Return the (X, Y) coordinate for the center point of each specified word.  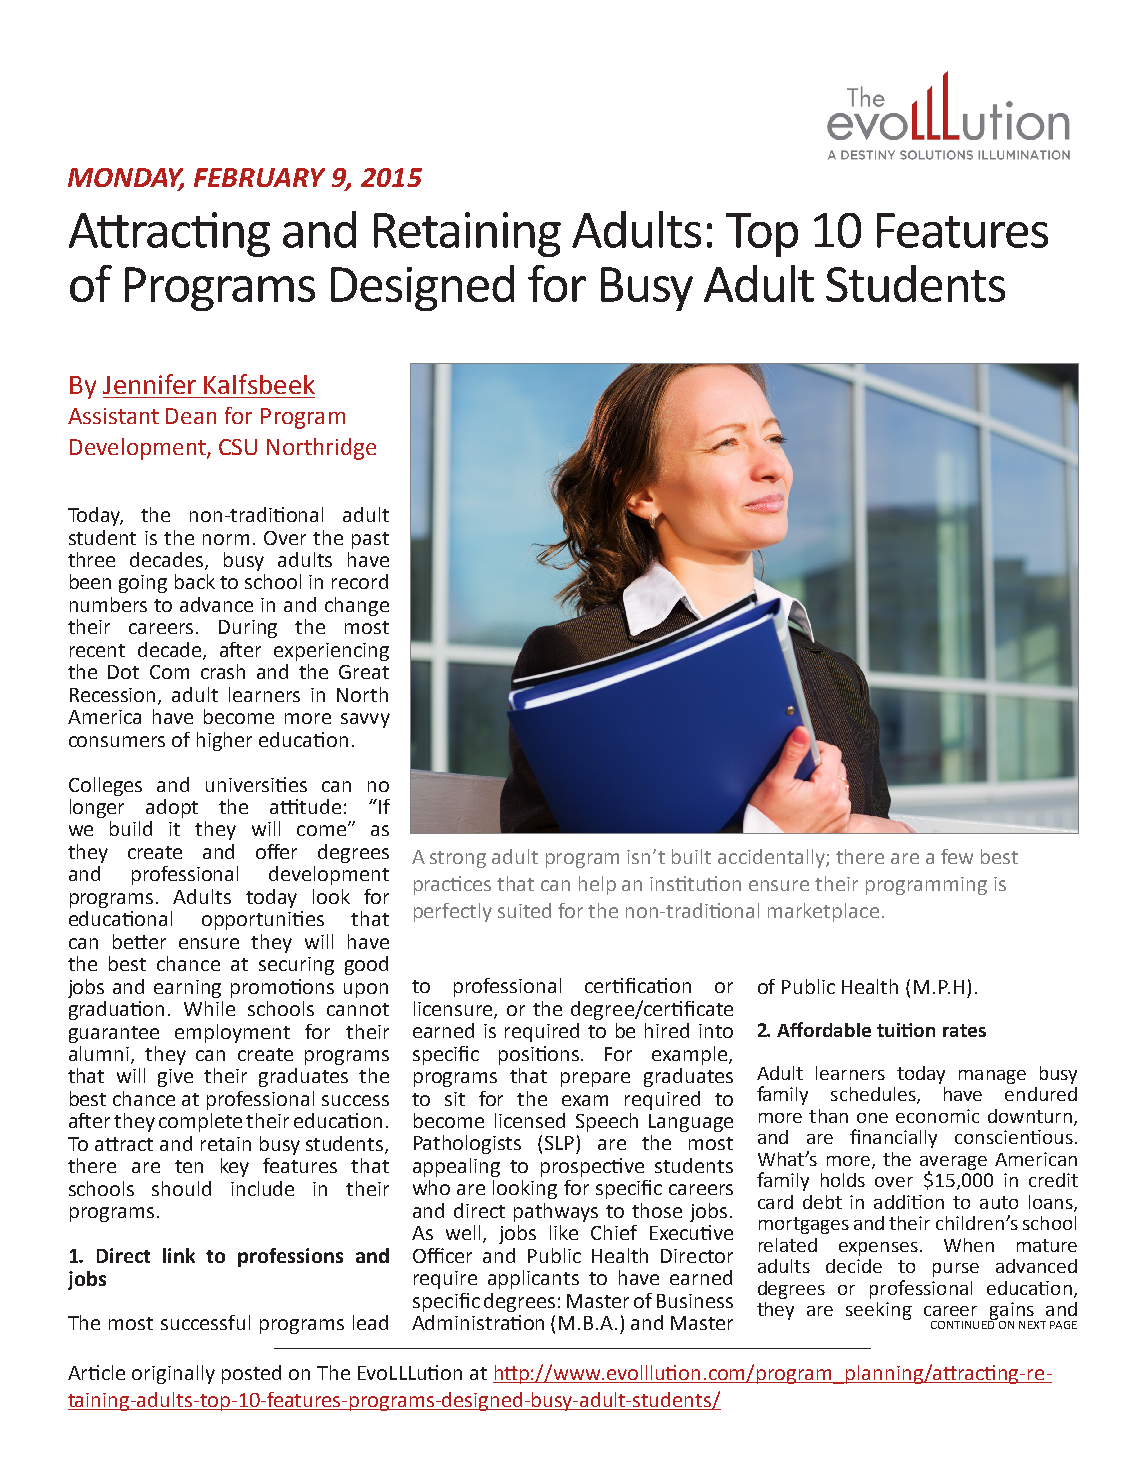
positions (540, 1055)
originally (173, 1374)
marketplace (823, 912)
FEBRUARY (259, 177)
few (957, 856)
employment (232, 1033)
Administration (478, 1322)
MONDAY (126, 179)
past (370, 540)
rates (964, 1030)
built (691, 856)
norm (226, 539)
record (360, 581)
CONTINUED (964, 1323)
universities (256, 784)
